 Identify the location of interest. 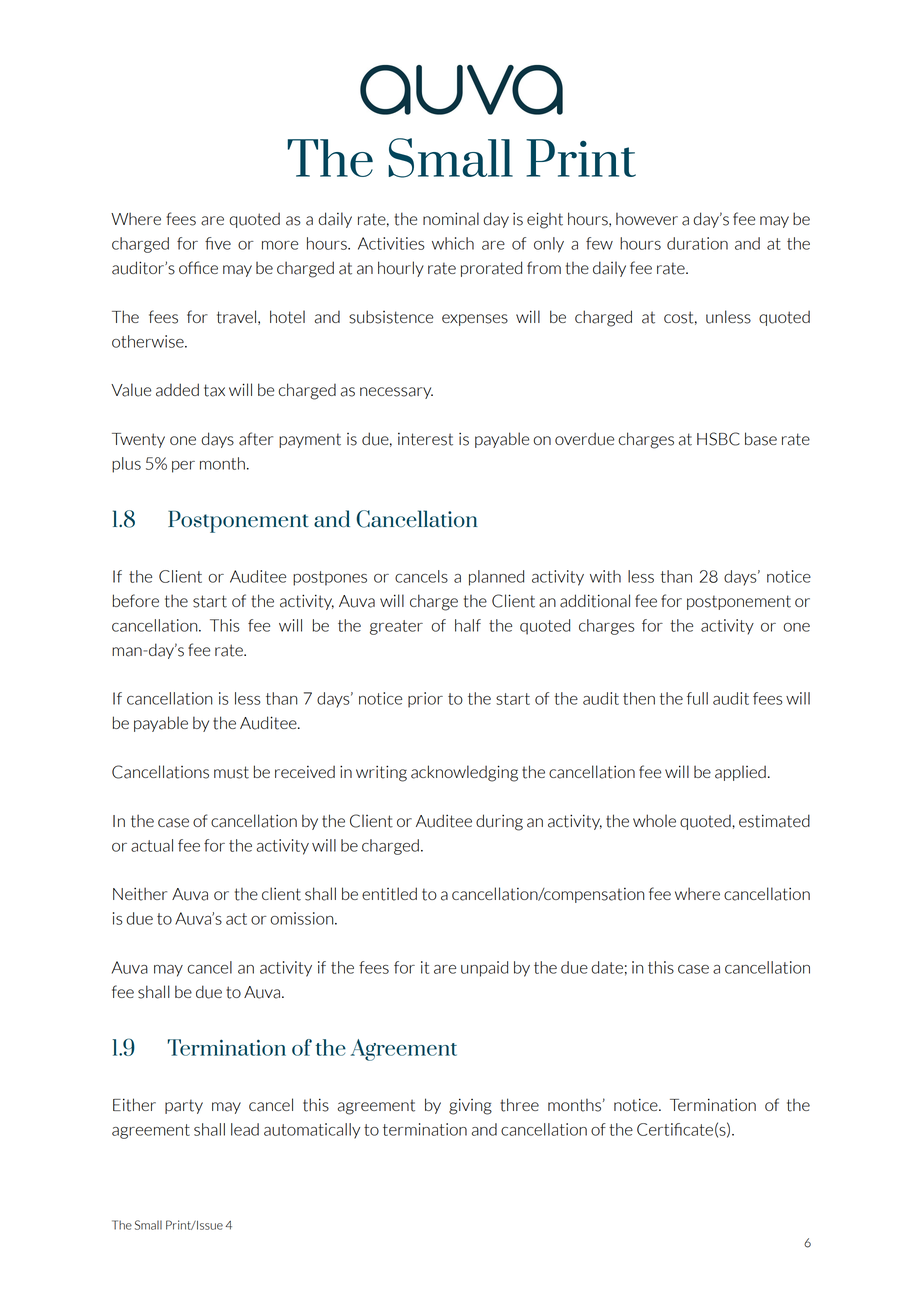
(425, 439).
